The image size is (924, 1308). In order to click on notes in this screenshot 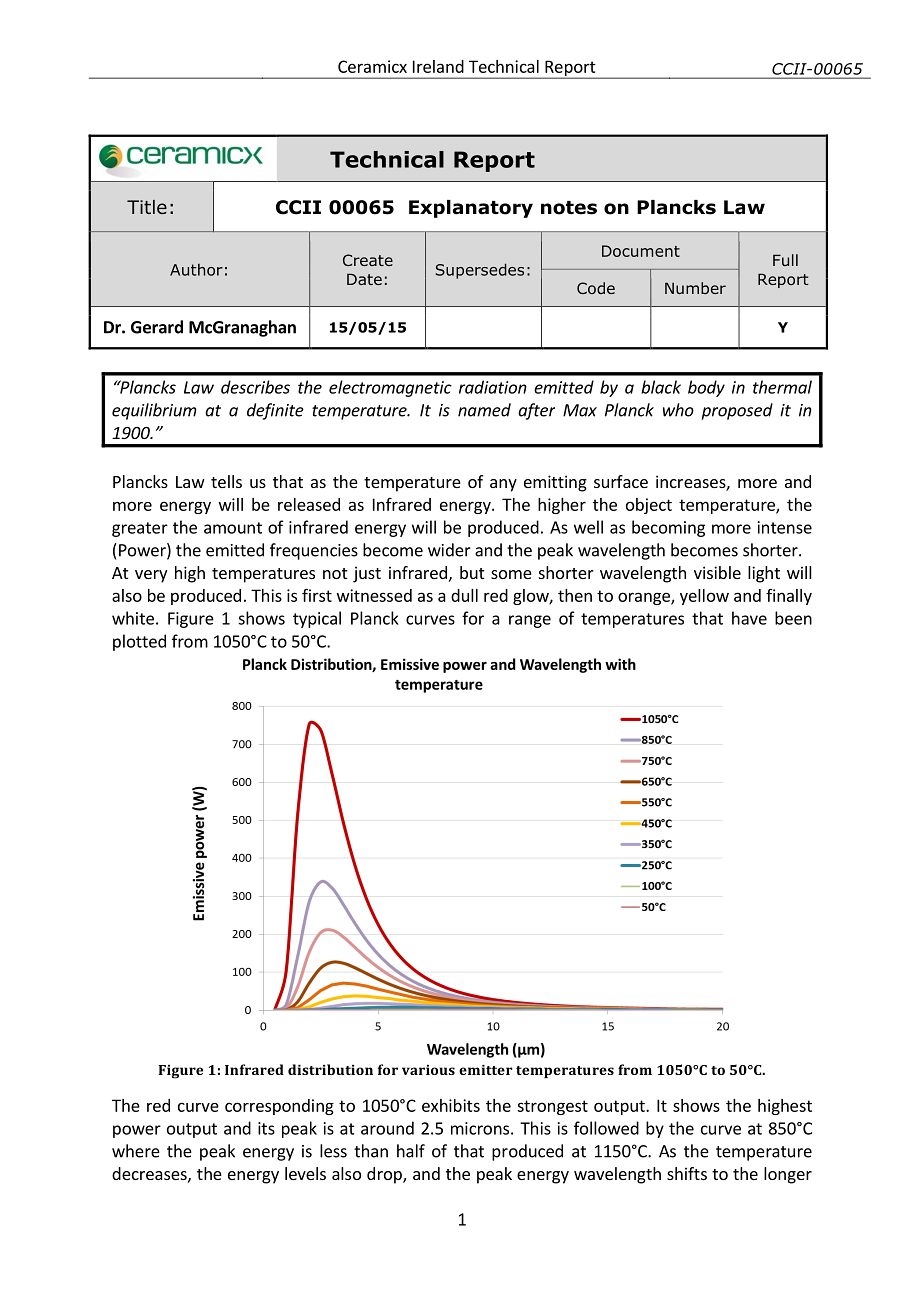, I will do `click(569, 208)`.
